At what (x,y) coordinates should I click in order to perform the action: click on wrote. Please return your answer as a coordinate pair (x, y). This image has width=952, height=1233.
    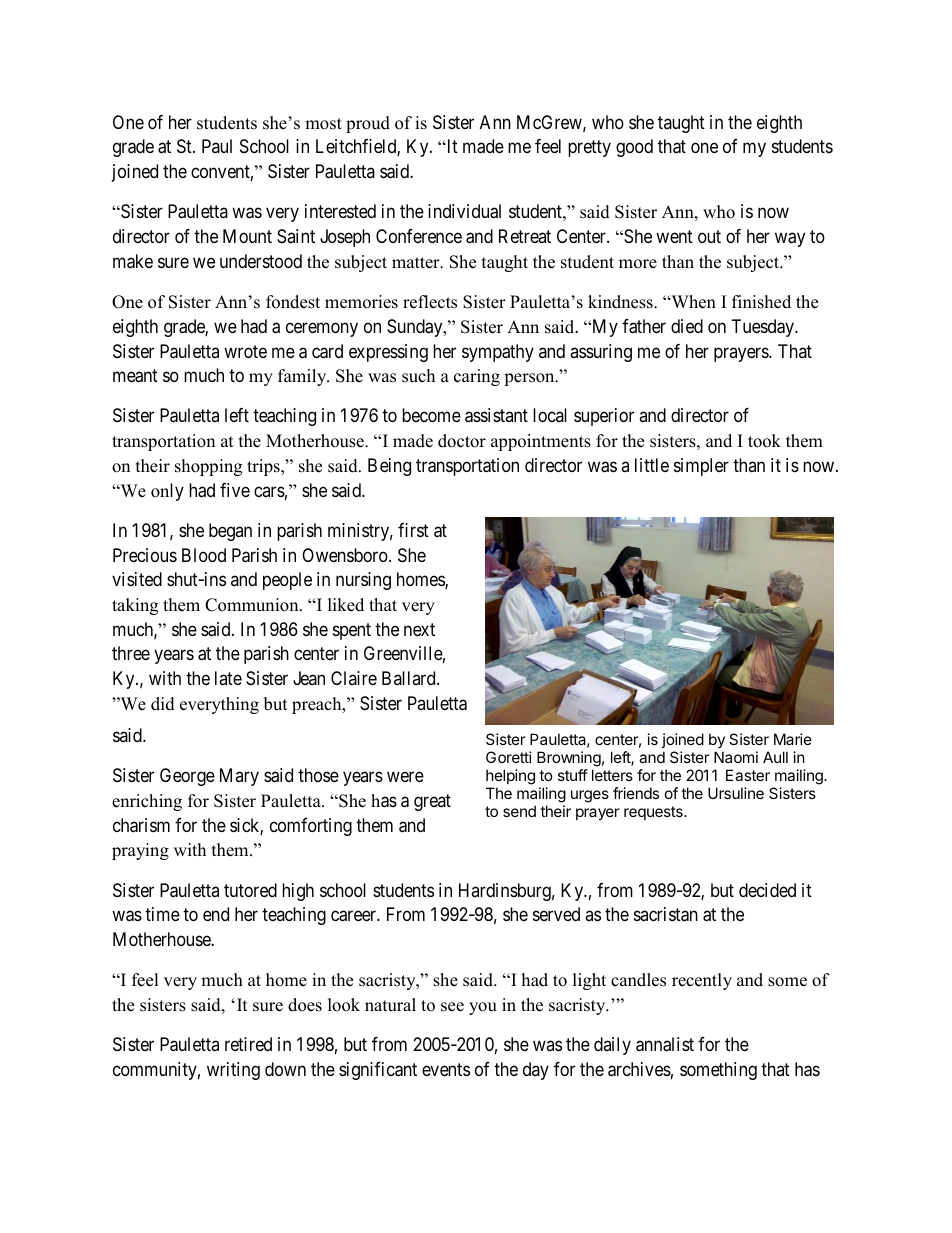
    Looking at the image, I should click on (245, 351).
